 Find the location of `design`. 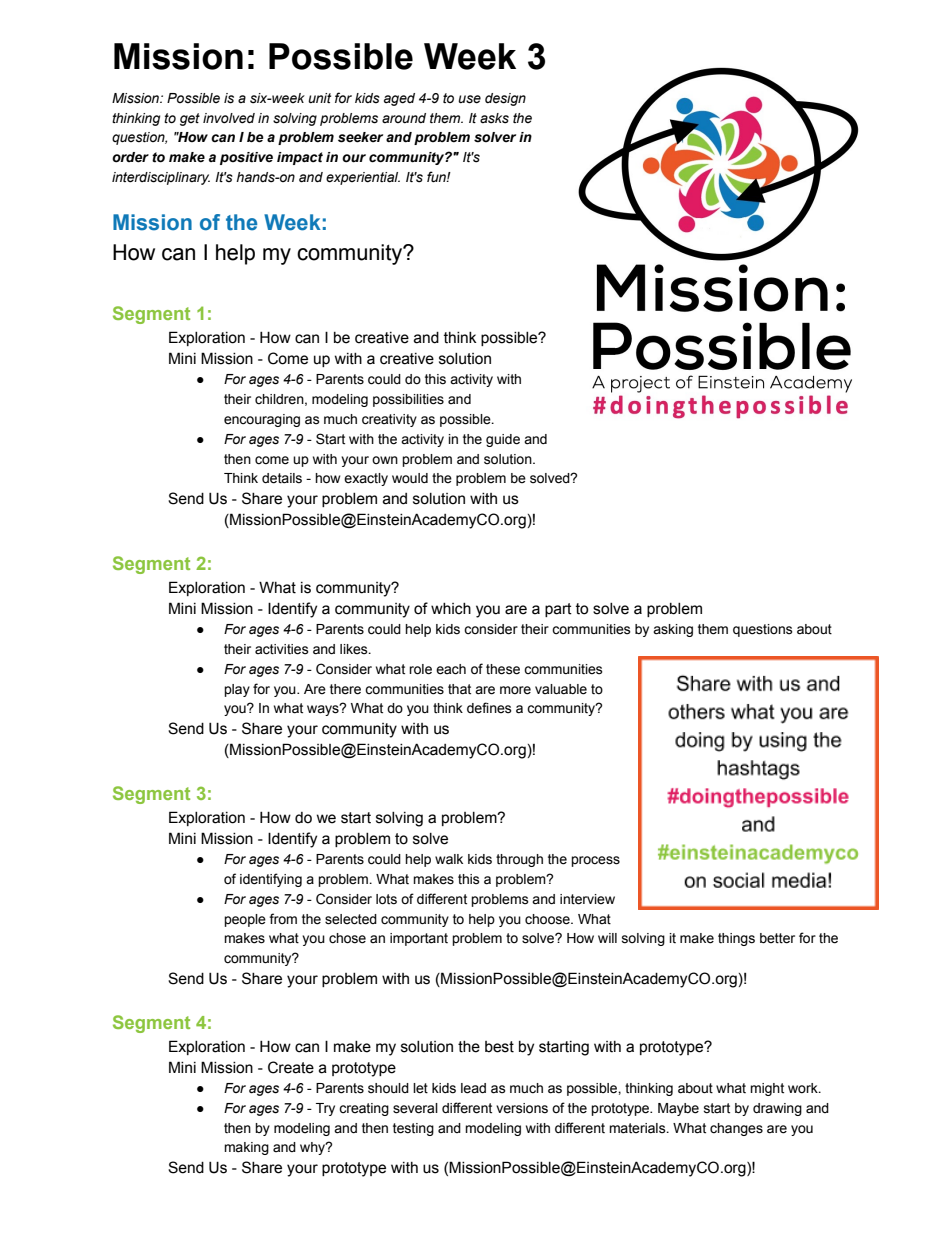

design is located at coordinates (505, 99).
